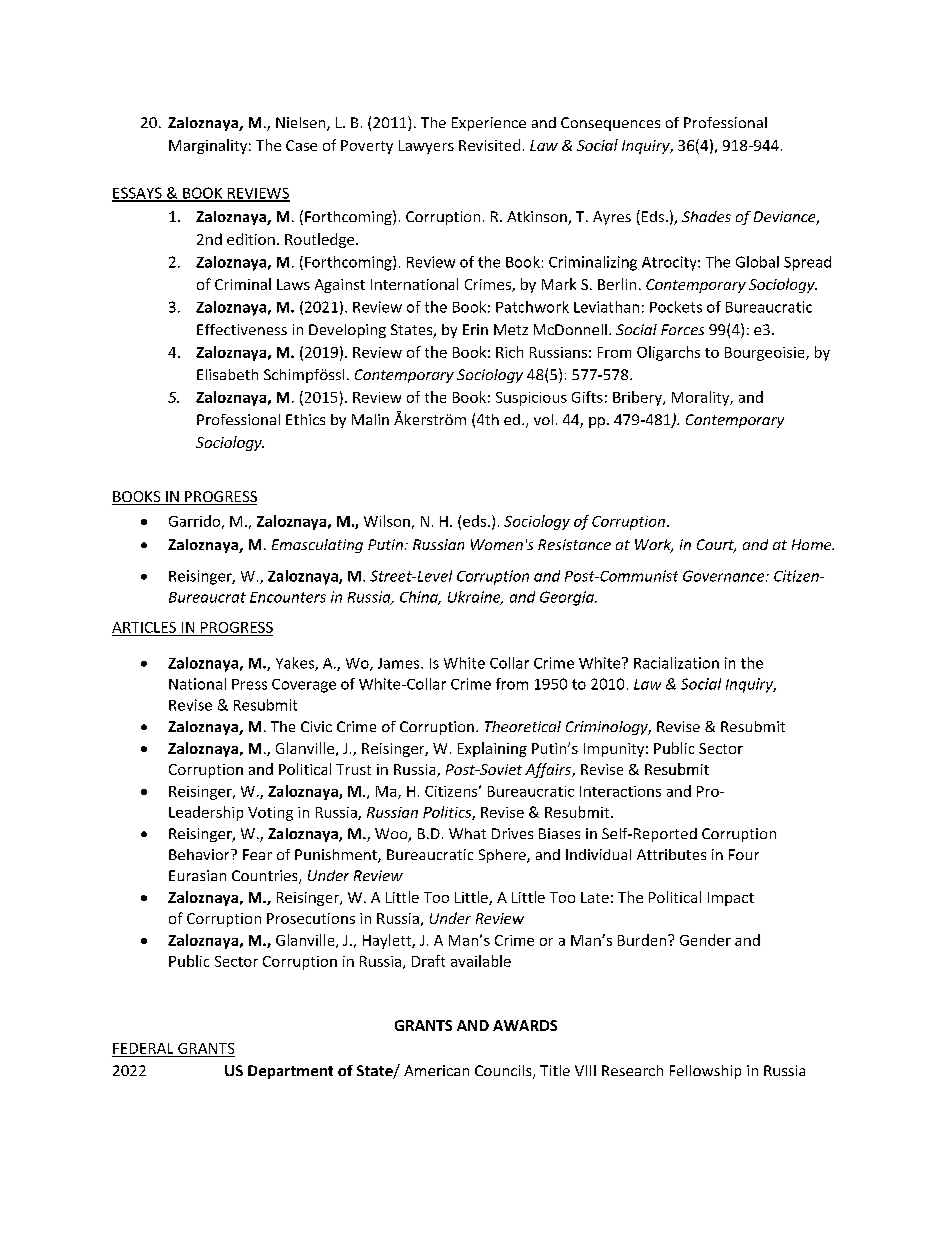 Image resolution: width=952 pixels, height=1233 pixels. I want to click on FEDERAL, so click(143, 1048).
